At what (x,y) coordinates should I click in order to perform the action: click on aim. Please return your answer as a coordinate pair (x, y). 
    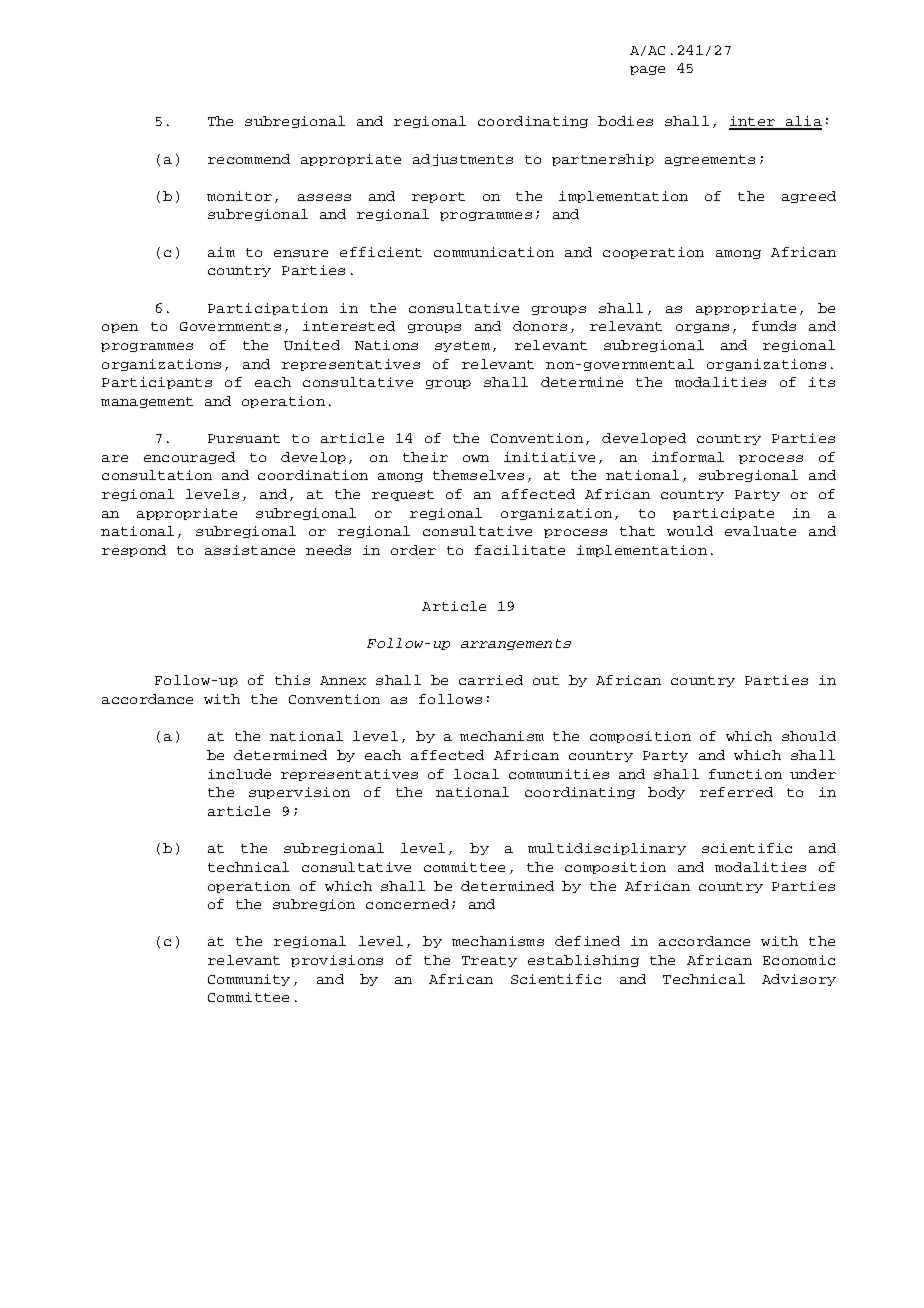
    Looking at the image, I should click on (221, 252).
